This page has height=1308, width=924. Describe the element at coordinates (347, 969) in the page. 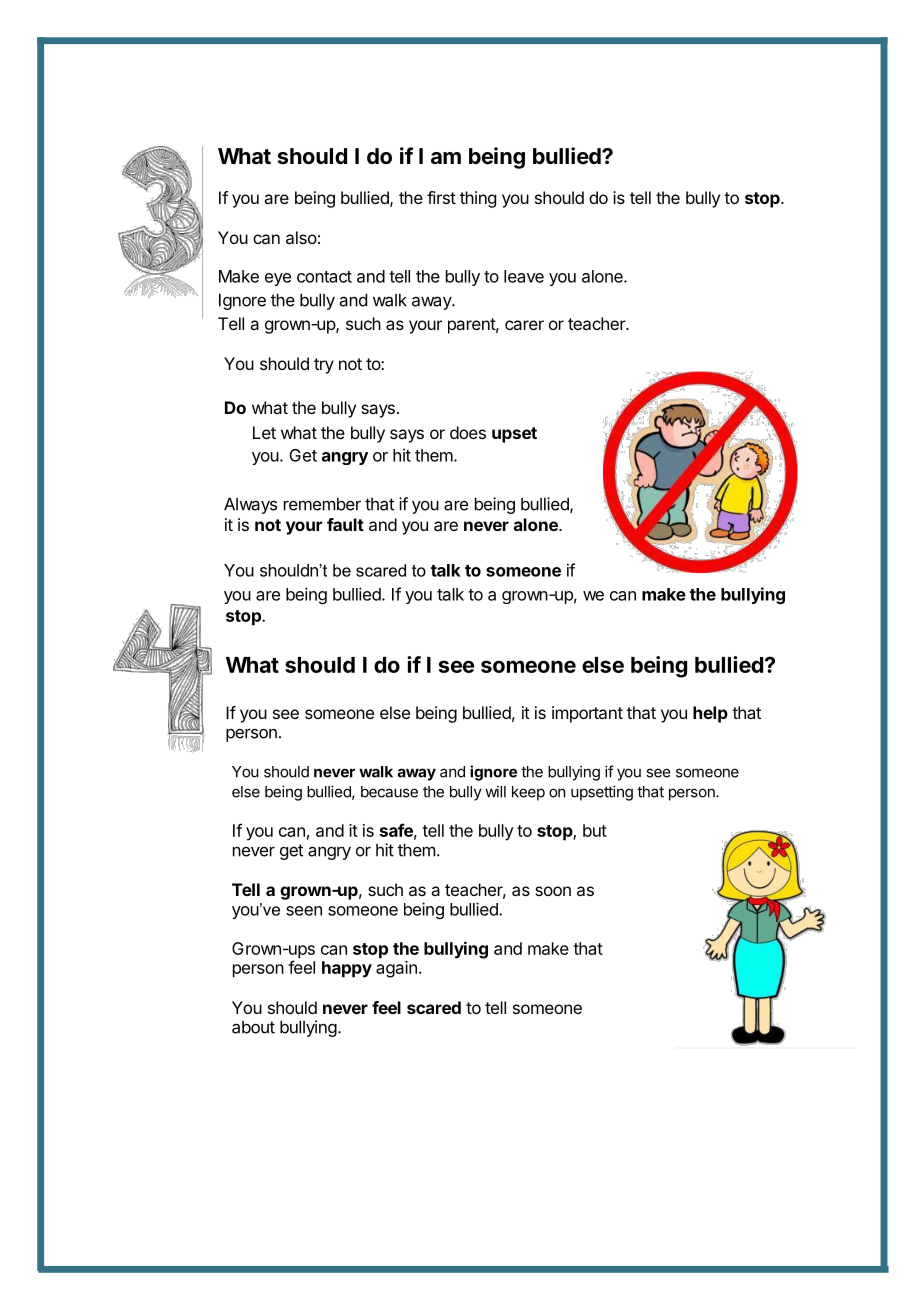

I see `happy` at that location.
